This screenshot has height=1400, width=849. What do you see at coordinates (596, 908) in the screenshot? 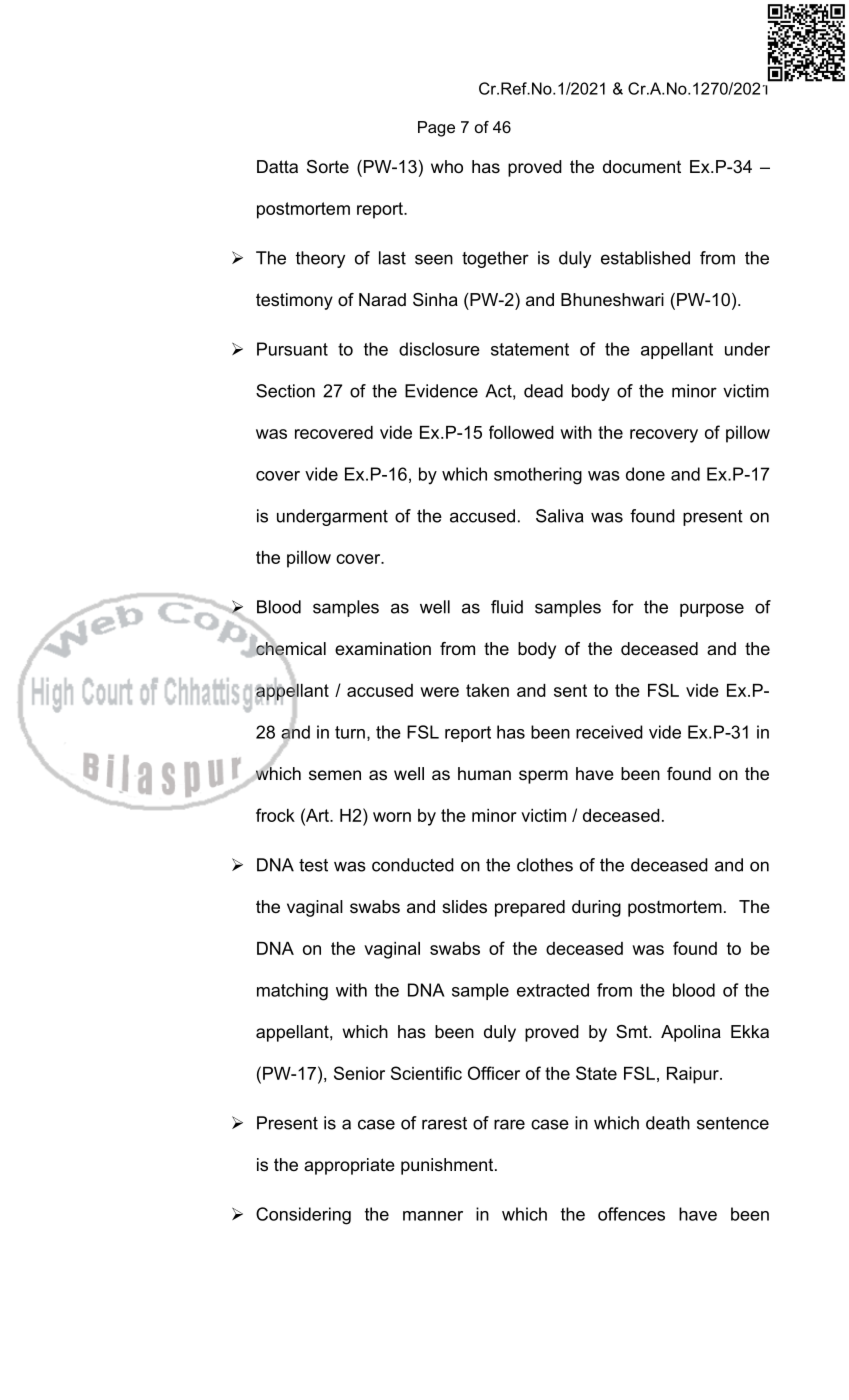
I see `during` at bounding box center [596, 908].
